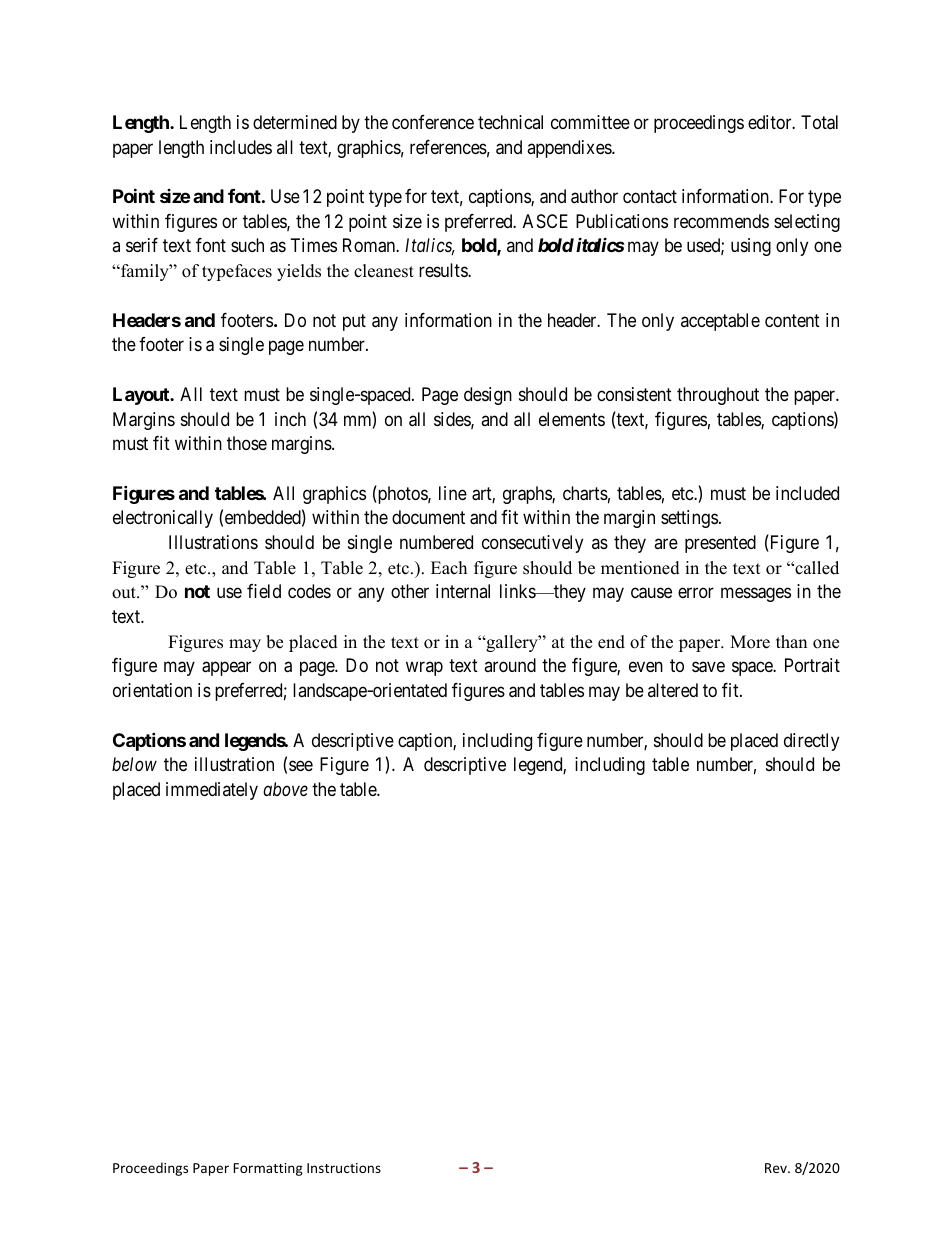 The height and width of the document is (1233, 952). Describe the element at coordinates (344, 1168) in the document. I see `Instructions` at that location.
